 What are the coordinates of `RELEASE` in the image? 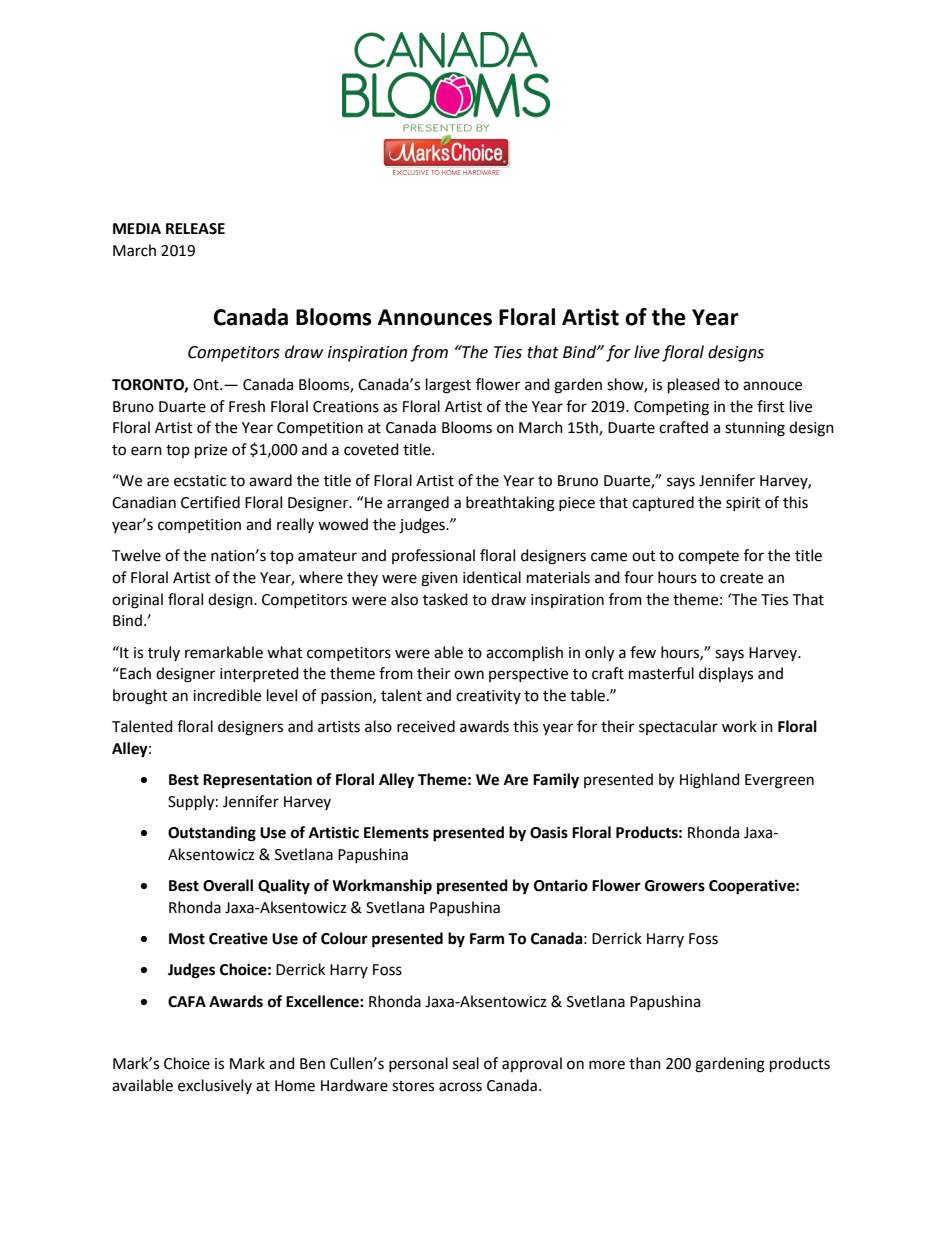 It's located at (195, 229).
